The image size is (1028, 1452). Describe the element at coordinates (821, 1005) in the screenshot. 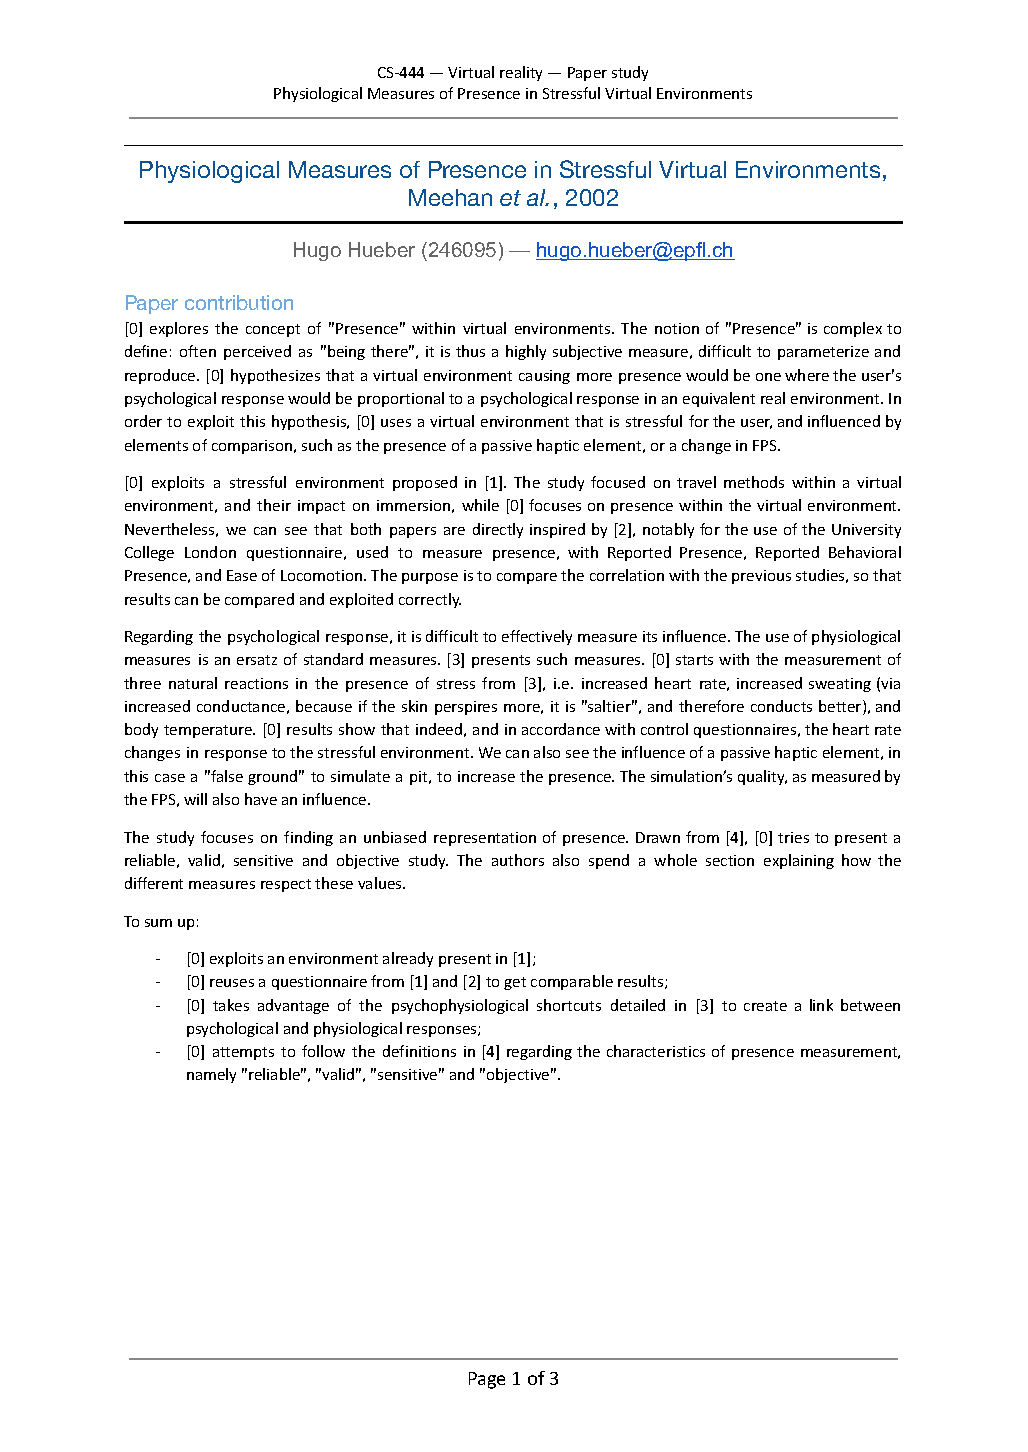

I see `link` at that location.
